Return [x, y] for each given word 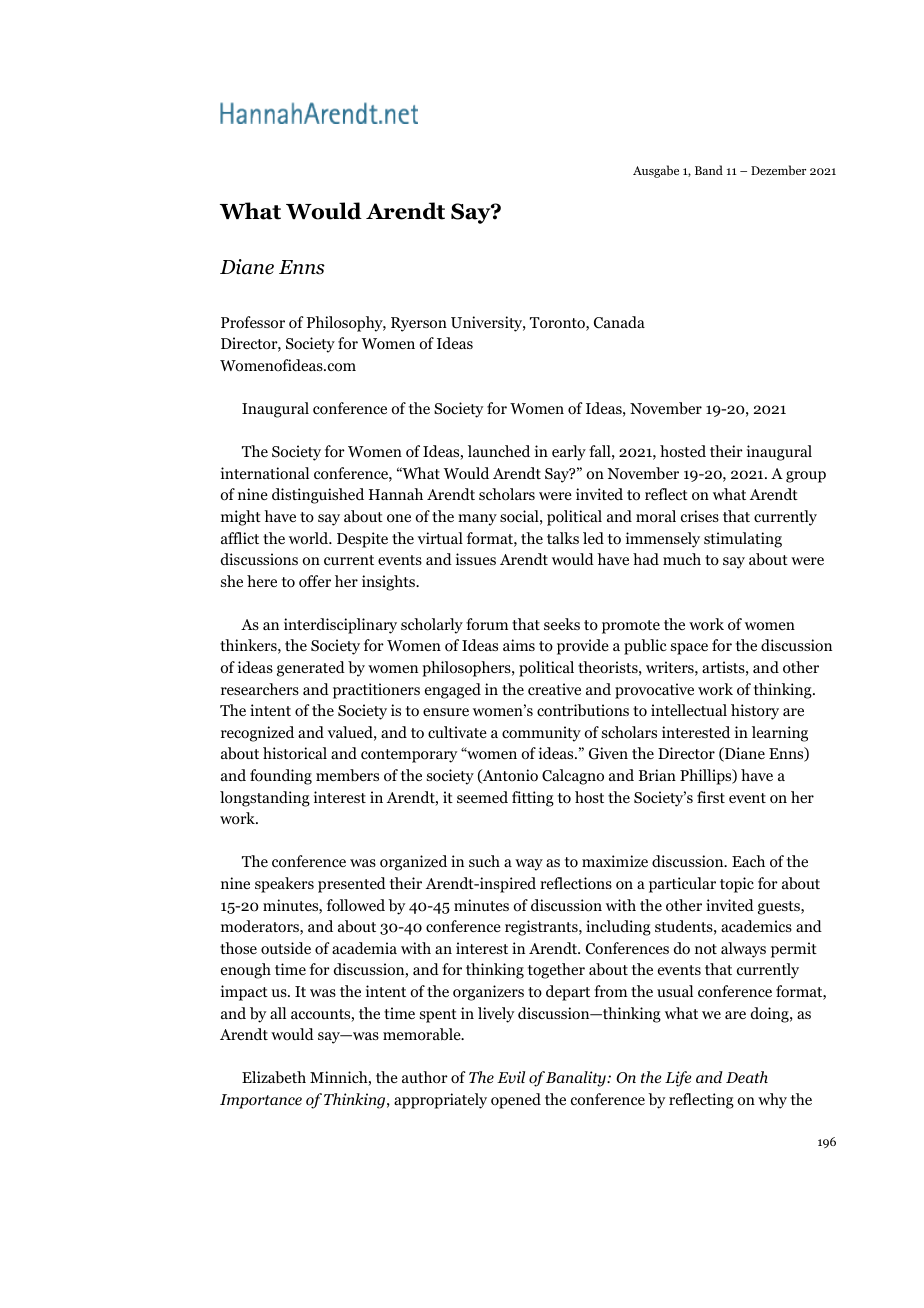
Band [709, 170]
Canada [619, 322]
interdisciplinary [340, 626]
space [689, 649]
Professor [253, 322]
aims [519, 645]
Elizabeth [274, 1077]
